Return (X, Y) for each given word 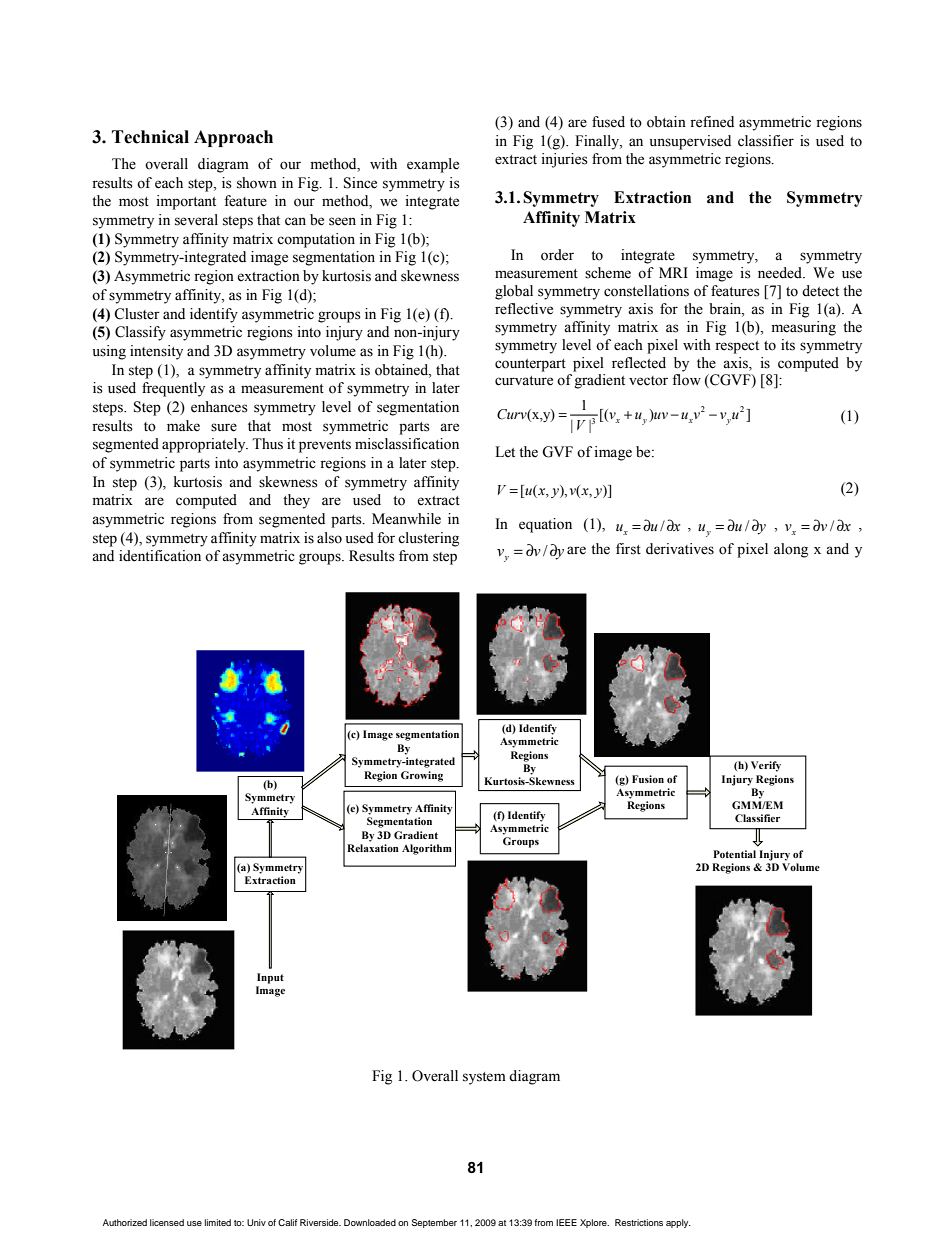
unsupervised (690, 142)
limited (218, 1222)
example (433, 165)
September (434, 1223)
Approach (233, 138)
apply (678, 1223)
